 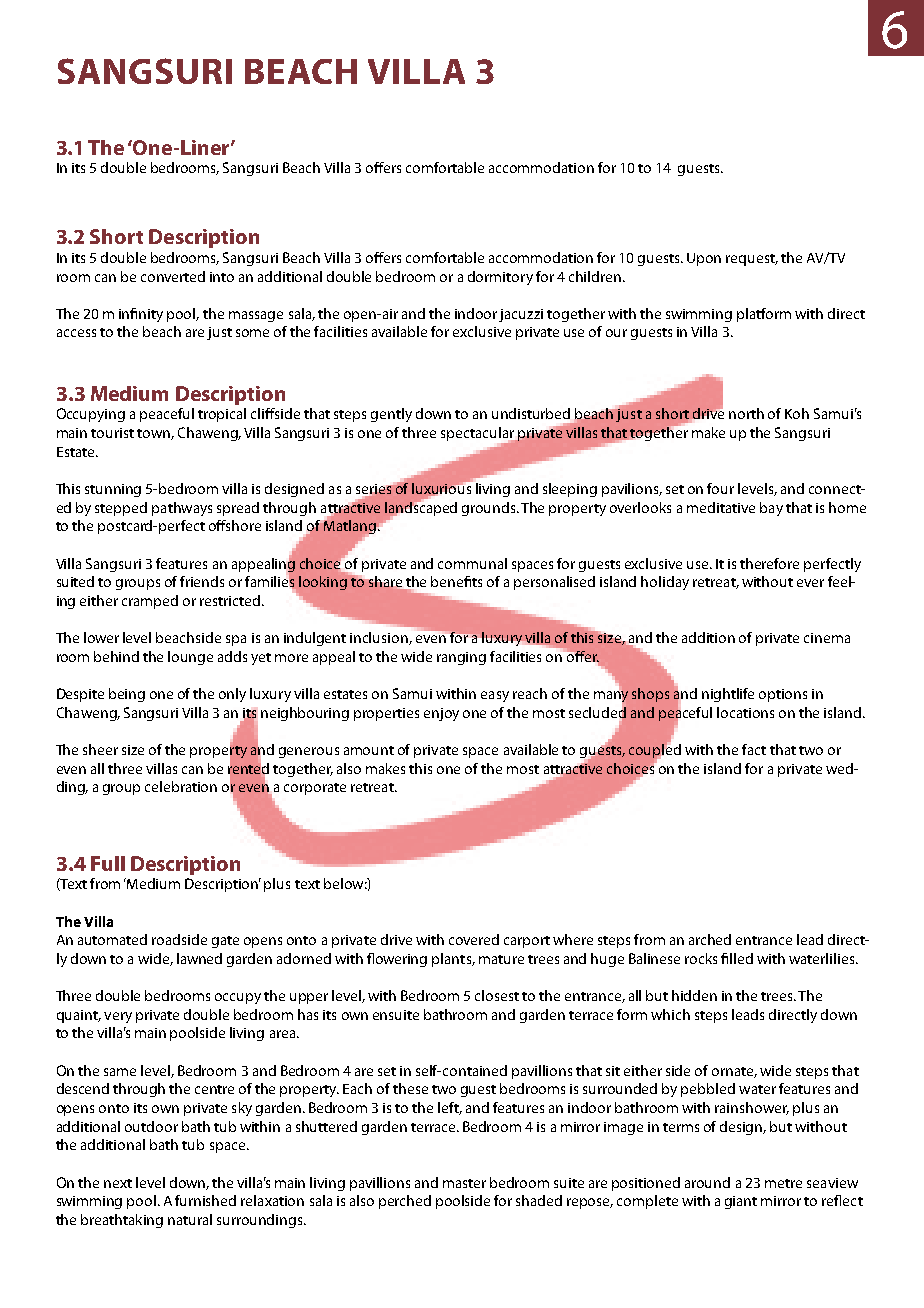 I want to click on request, so click(x=752, y=260).
